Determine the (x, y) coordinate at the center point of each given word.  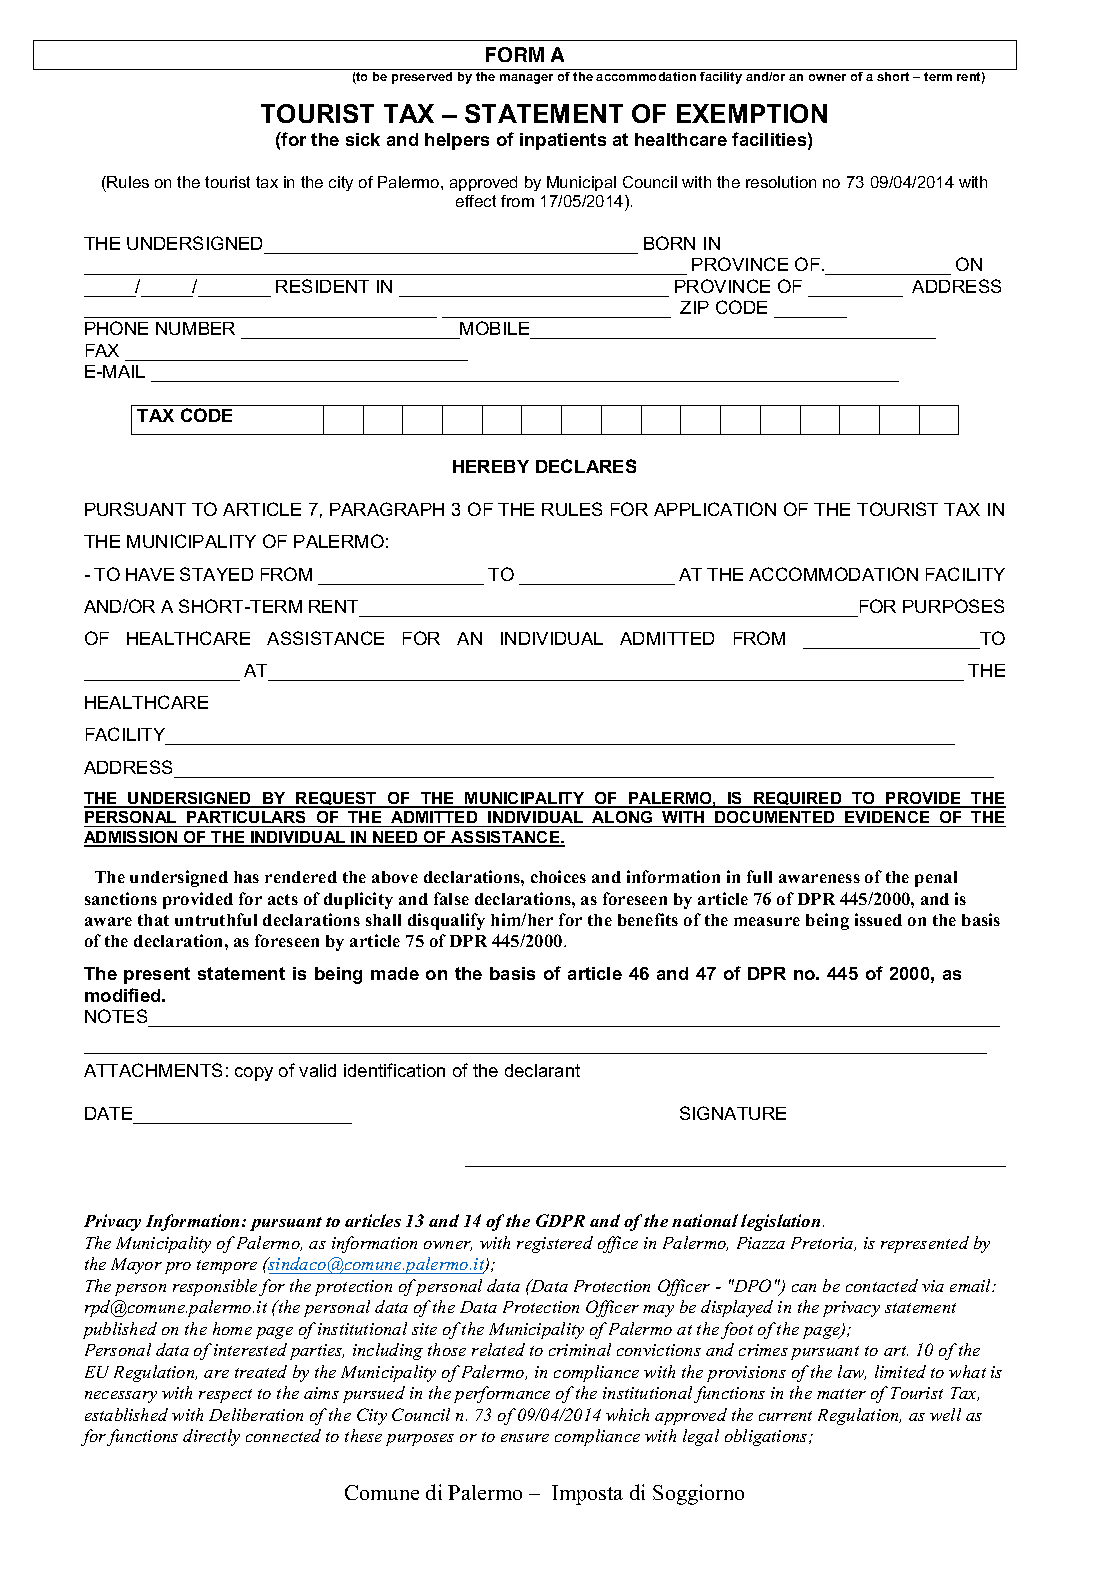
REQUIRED (798, 800)
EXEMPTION (752, 113)
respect (225, 1396)
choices (558, 876)
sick (363, 139)
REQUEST (337, 800)
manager (526, 79)
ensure (525, 1438)
